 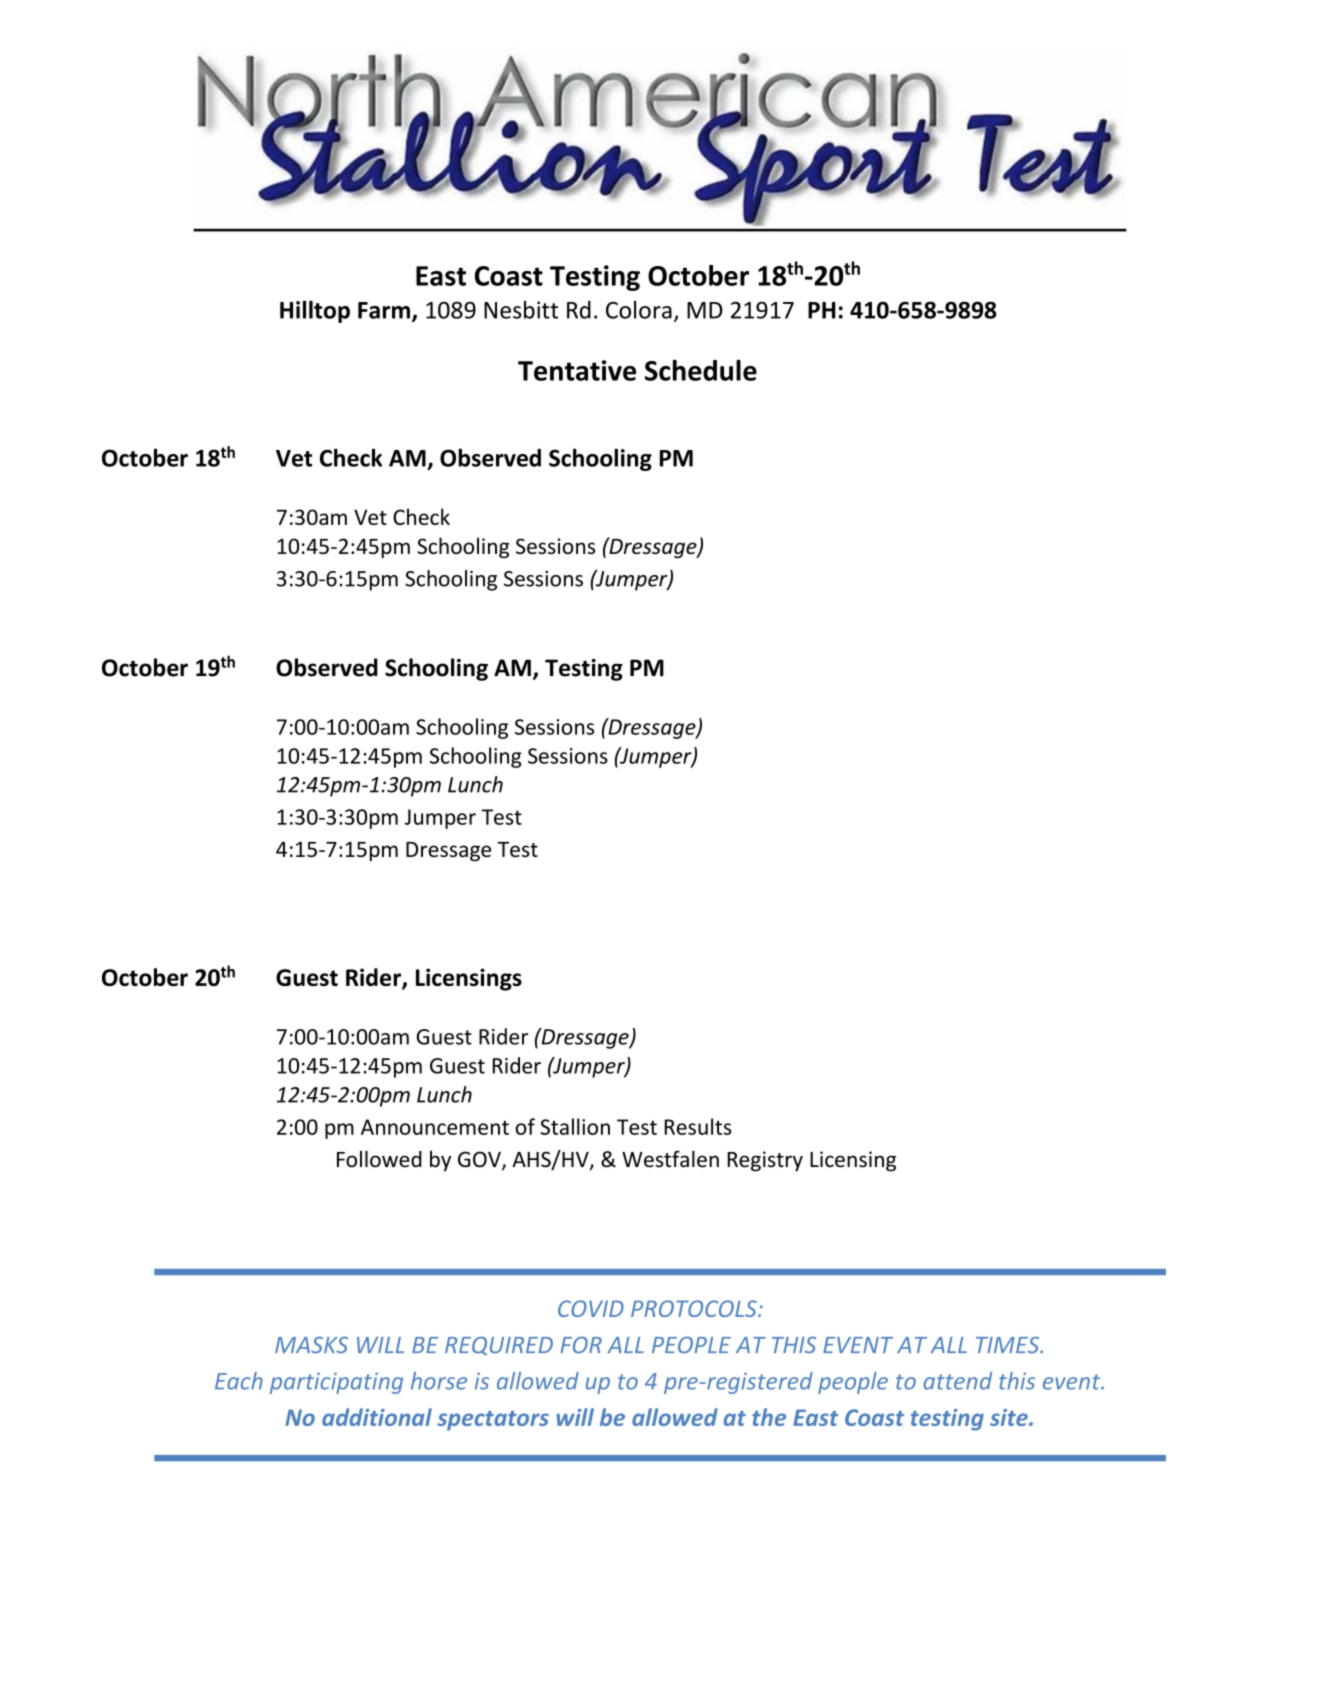 I want to click on Stallion, so click(x=575, y=1126).
